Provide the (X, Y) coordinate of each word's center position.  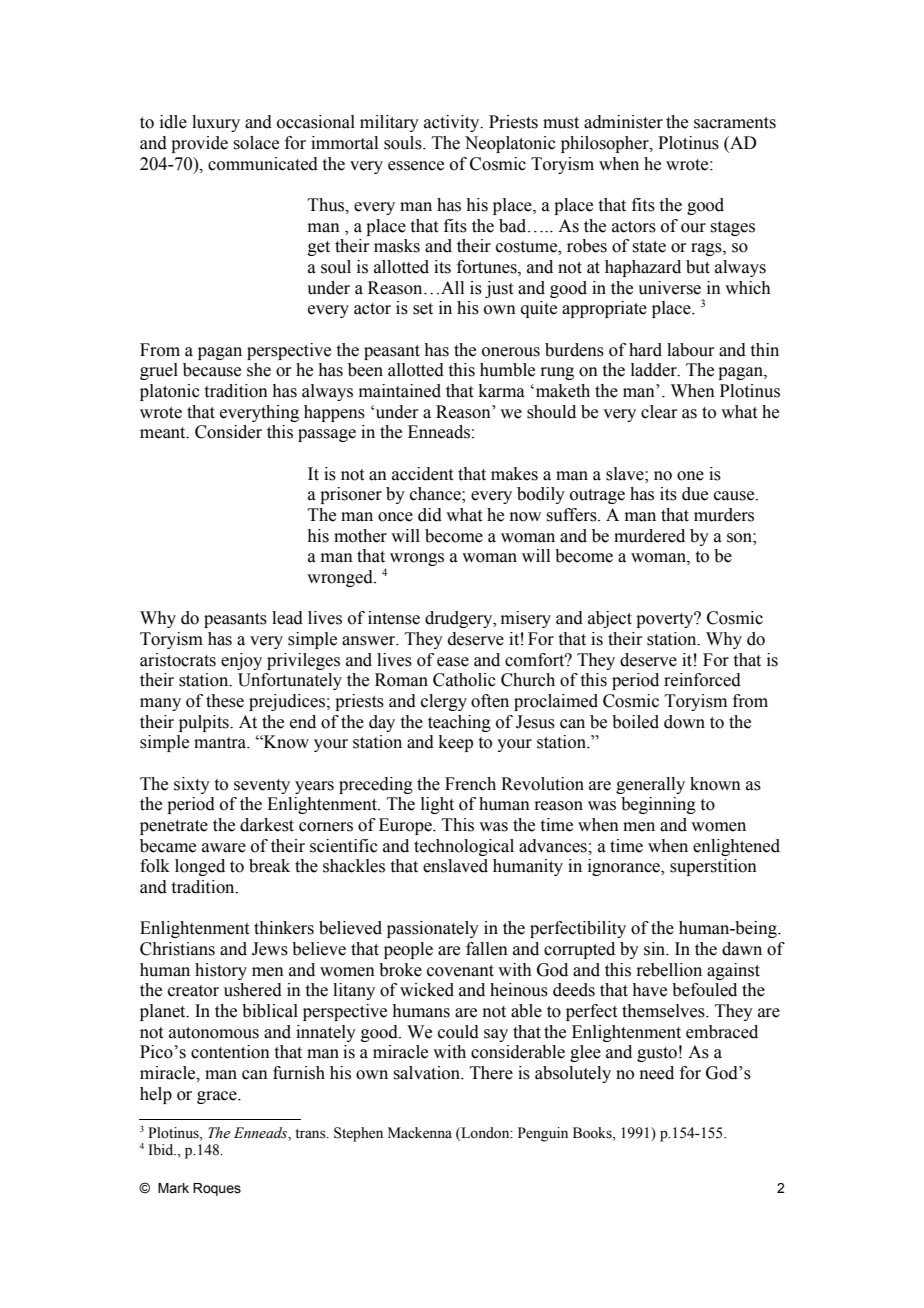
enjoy (241, 661)
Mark (173, 1188)
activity (453, 123)
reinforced (702, 680)
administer (623, 122)
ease (453, 662)
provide (199, 144)
